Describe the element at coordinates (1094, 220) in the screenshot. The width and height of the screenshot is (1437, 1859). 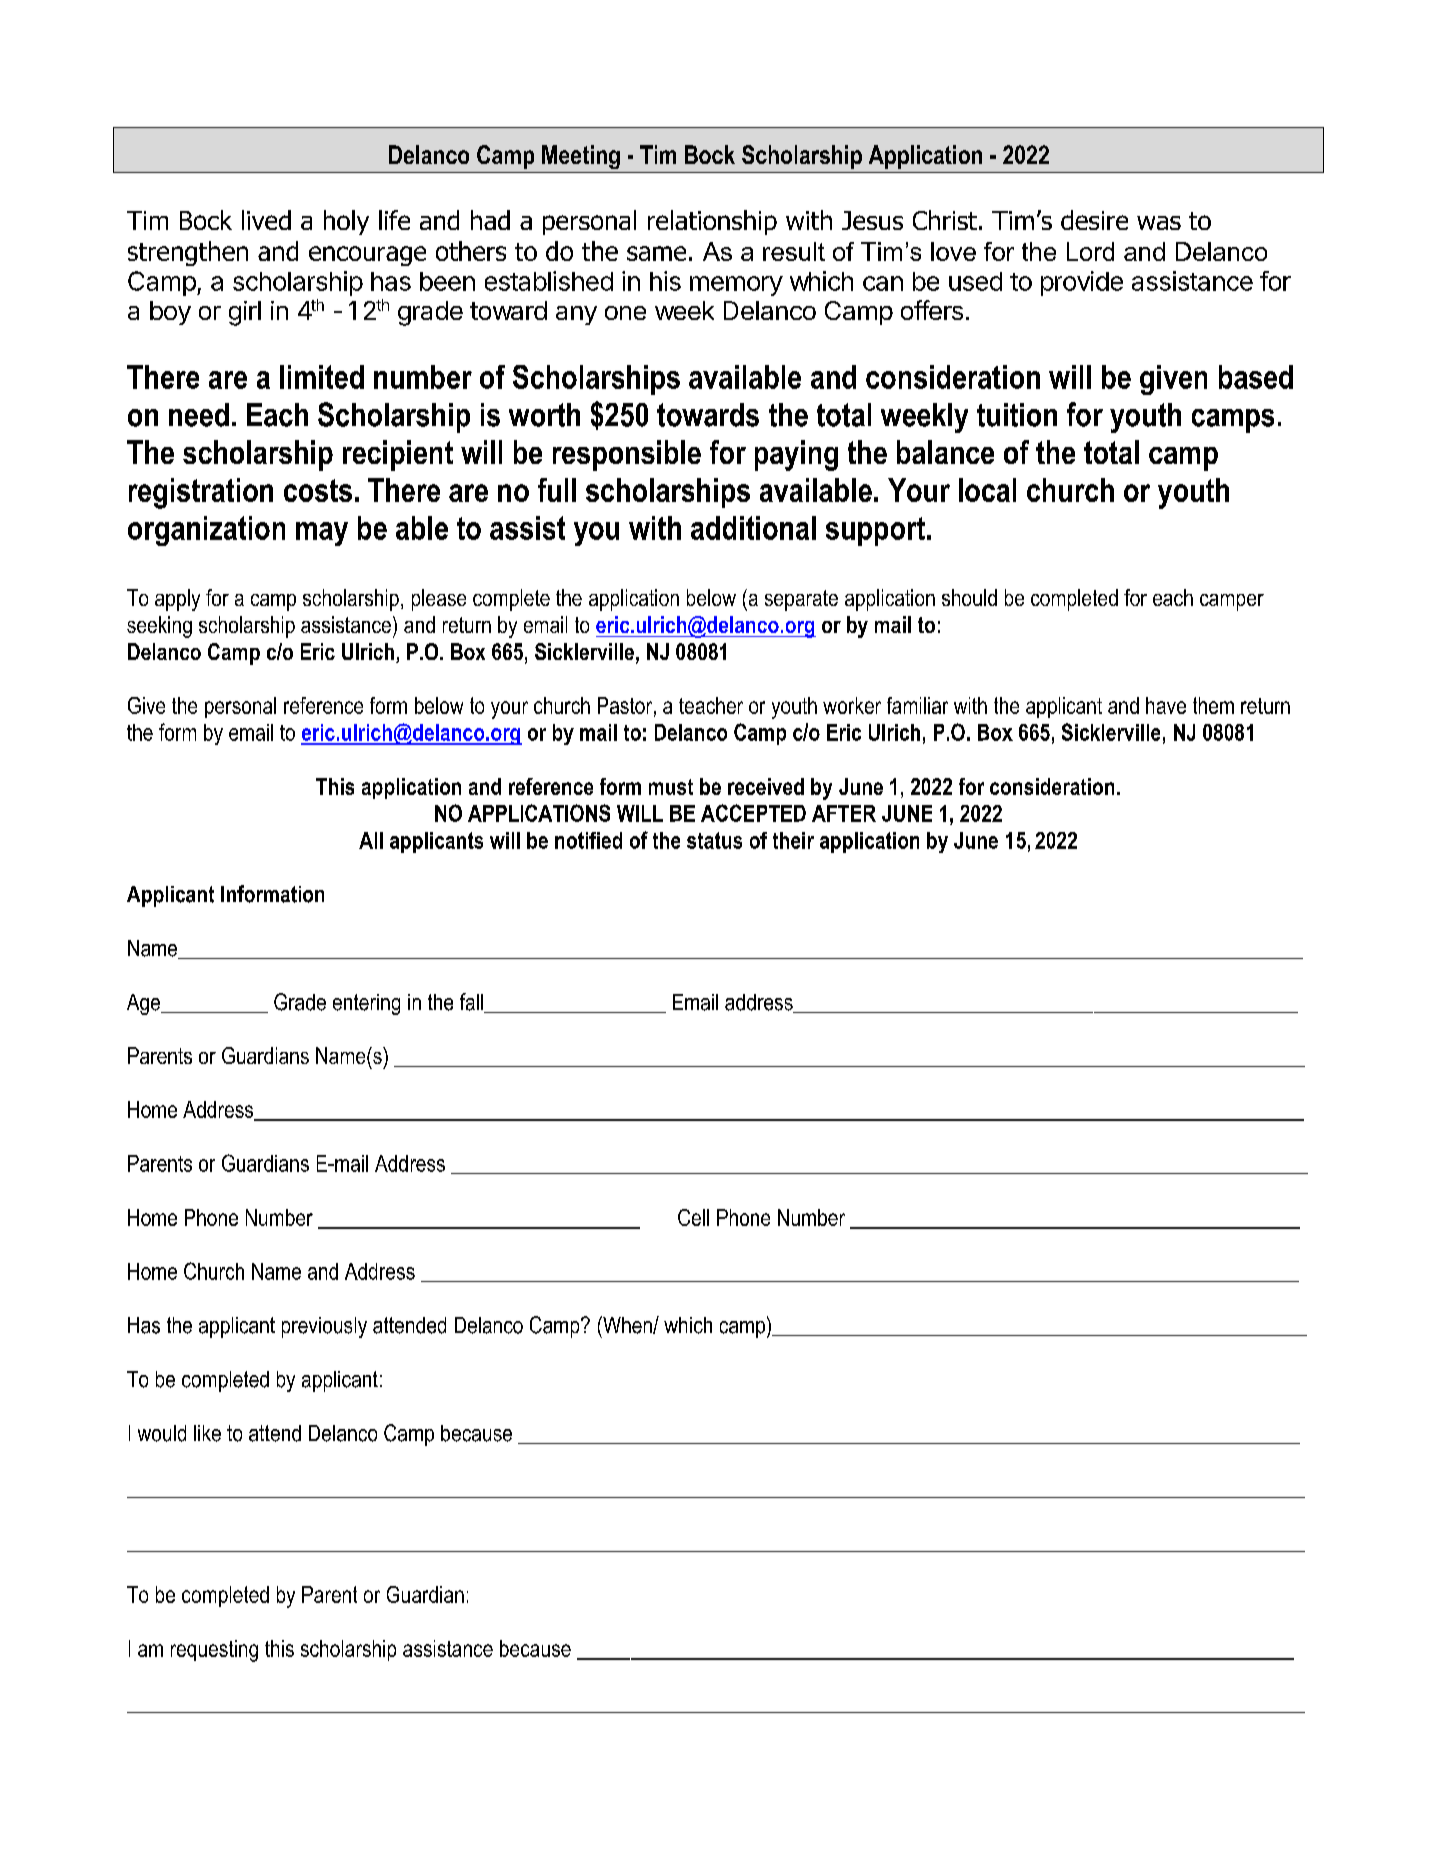
I see `desire` at that location.
